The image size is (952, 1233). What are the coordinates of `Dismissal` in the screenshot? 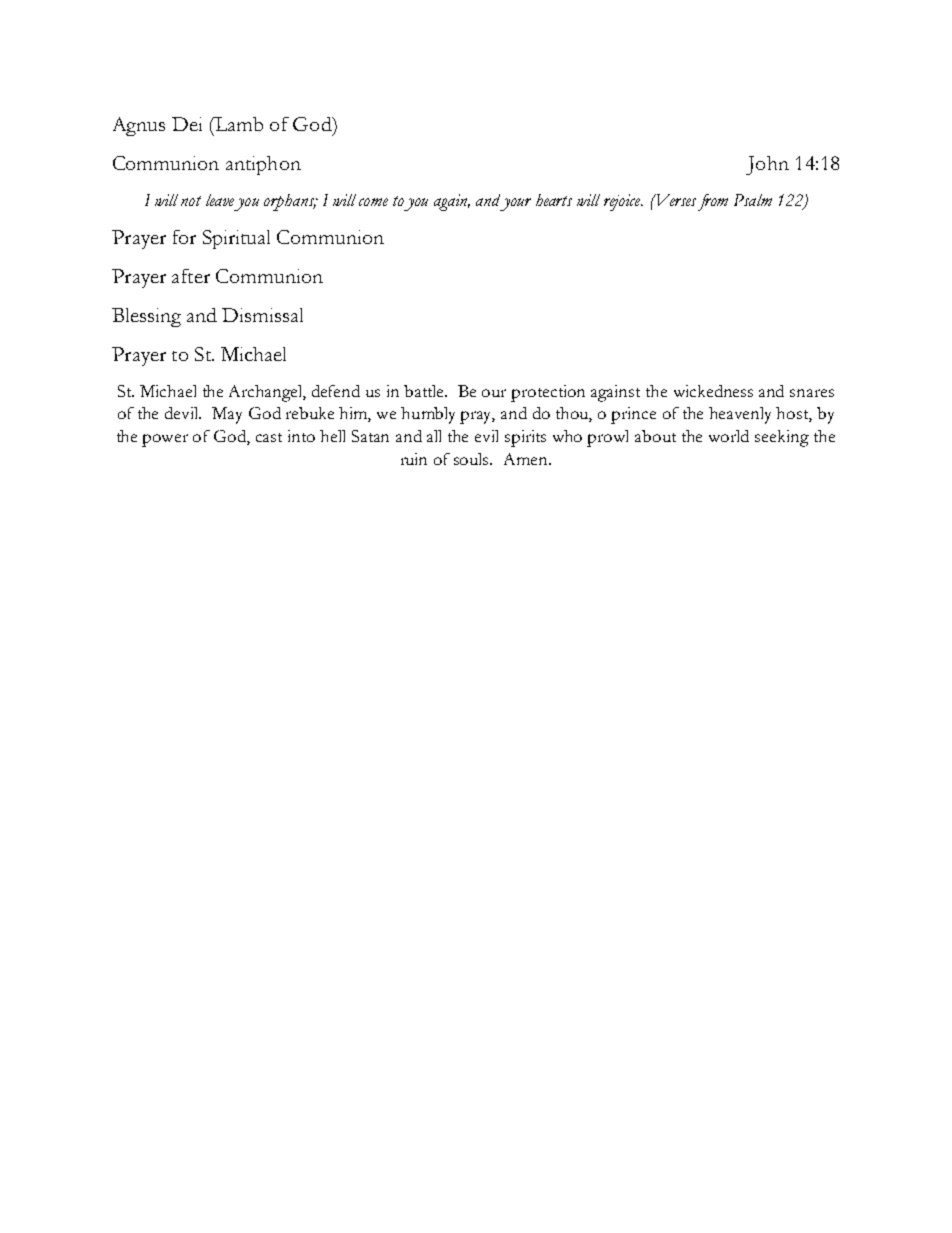 It's located at (262, 315).
